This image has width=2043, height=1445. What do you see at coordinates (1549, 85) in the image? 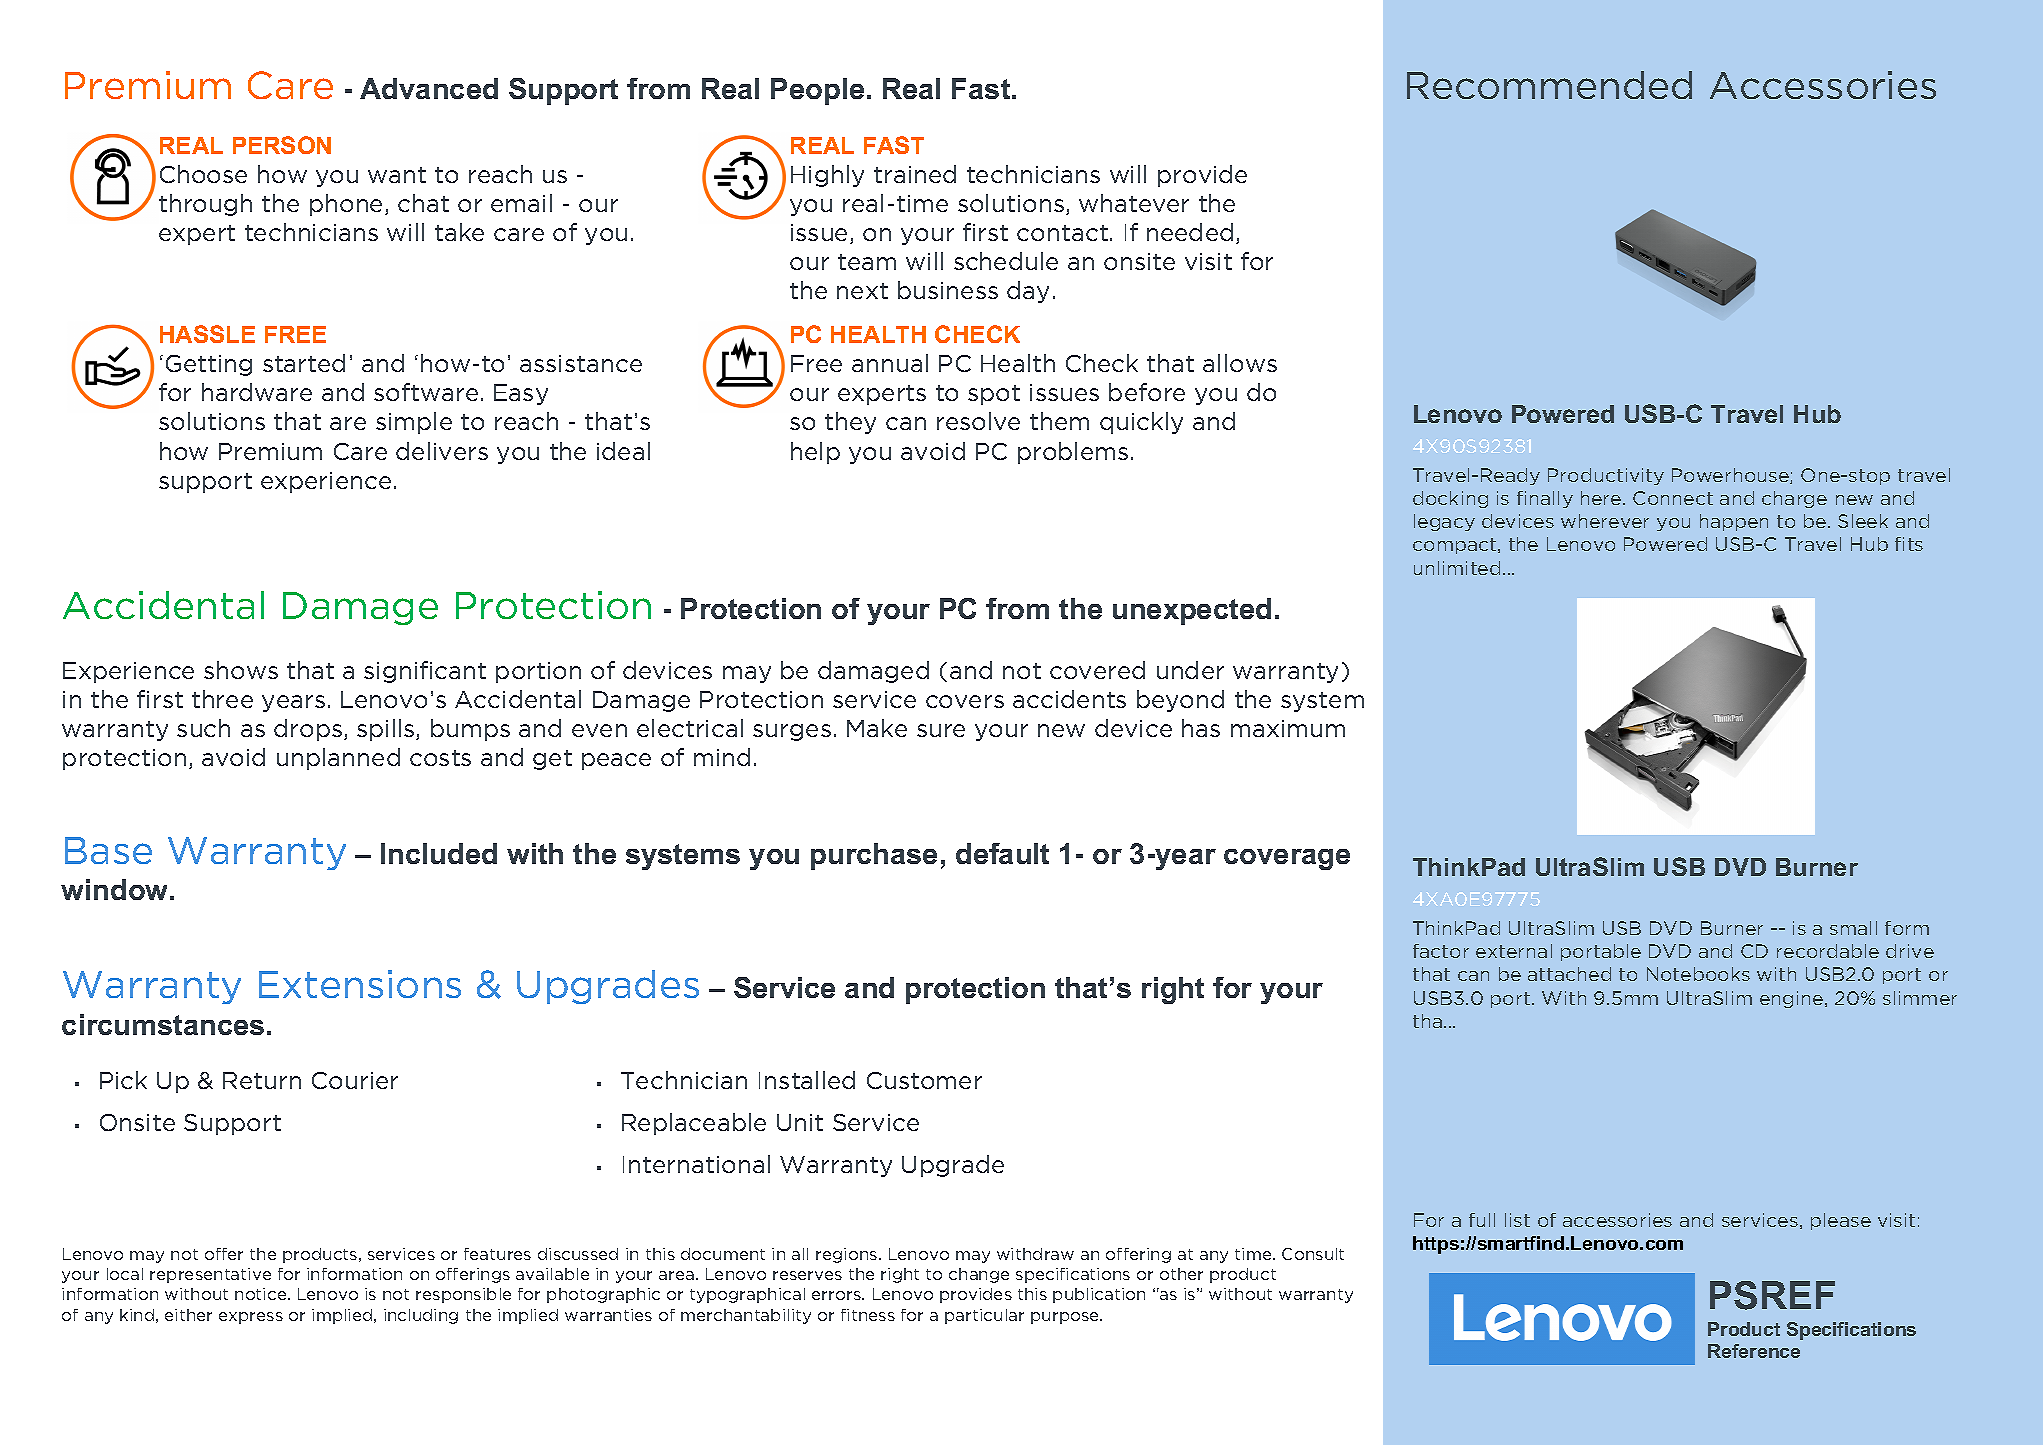
I see `Recommended` at bounding box center [1549, 85].
